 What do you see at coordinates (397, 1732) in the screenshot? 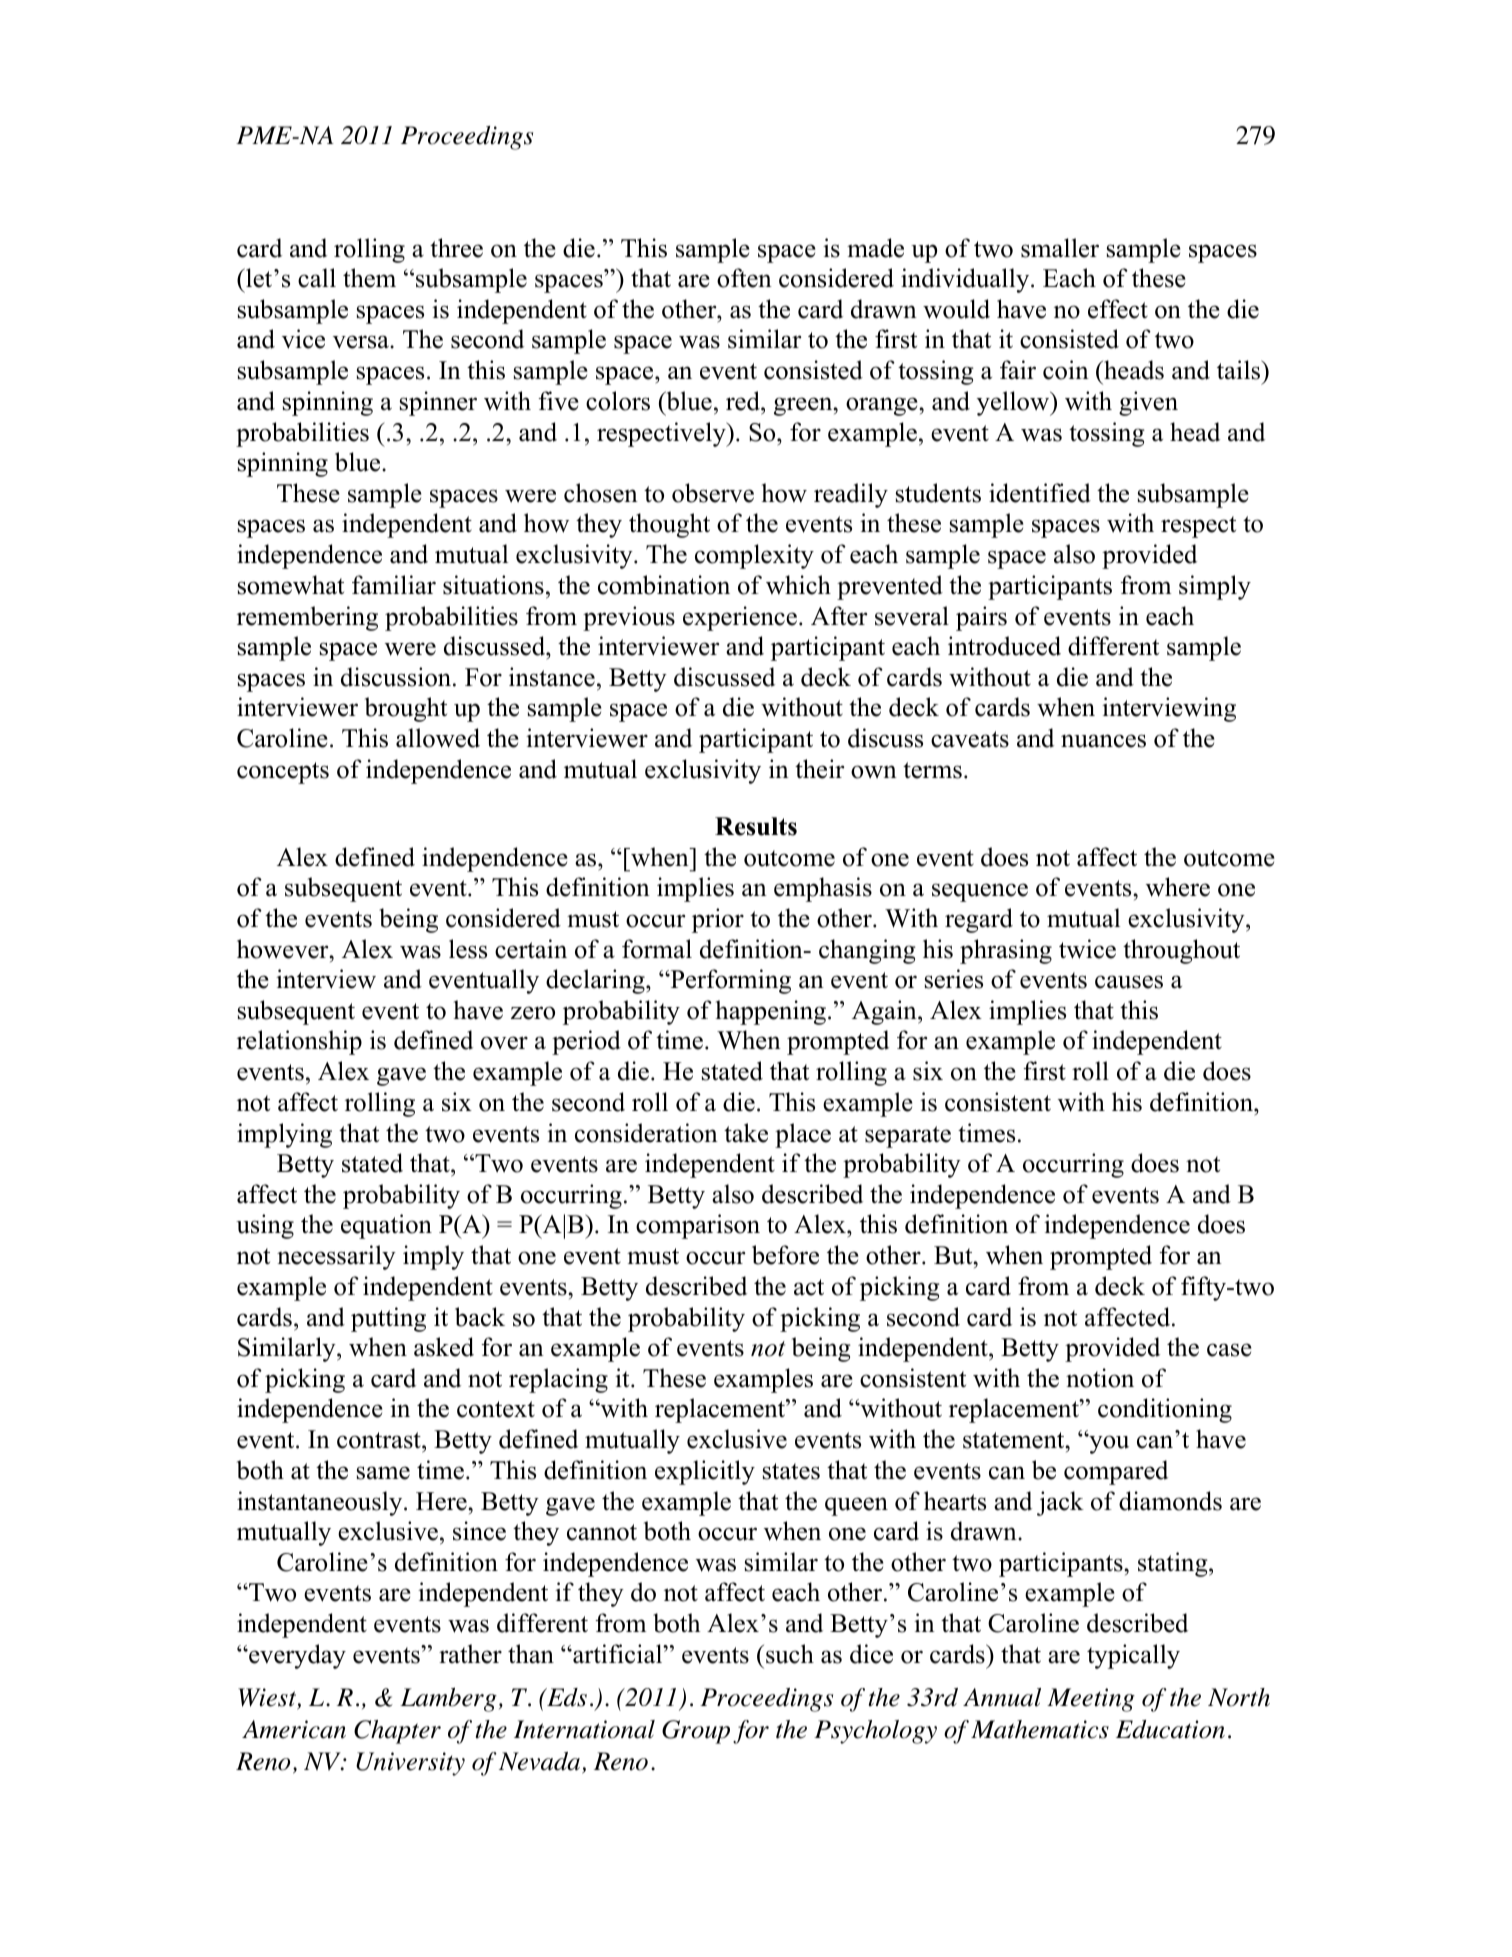
I see `Chapter` at bounding box center [397, 1732].
